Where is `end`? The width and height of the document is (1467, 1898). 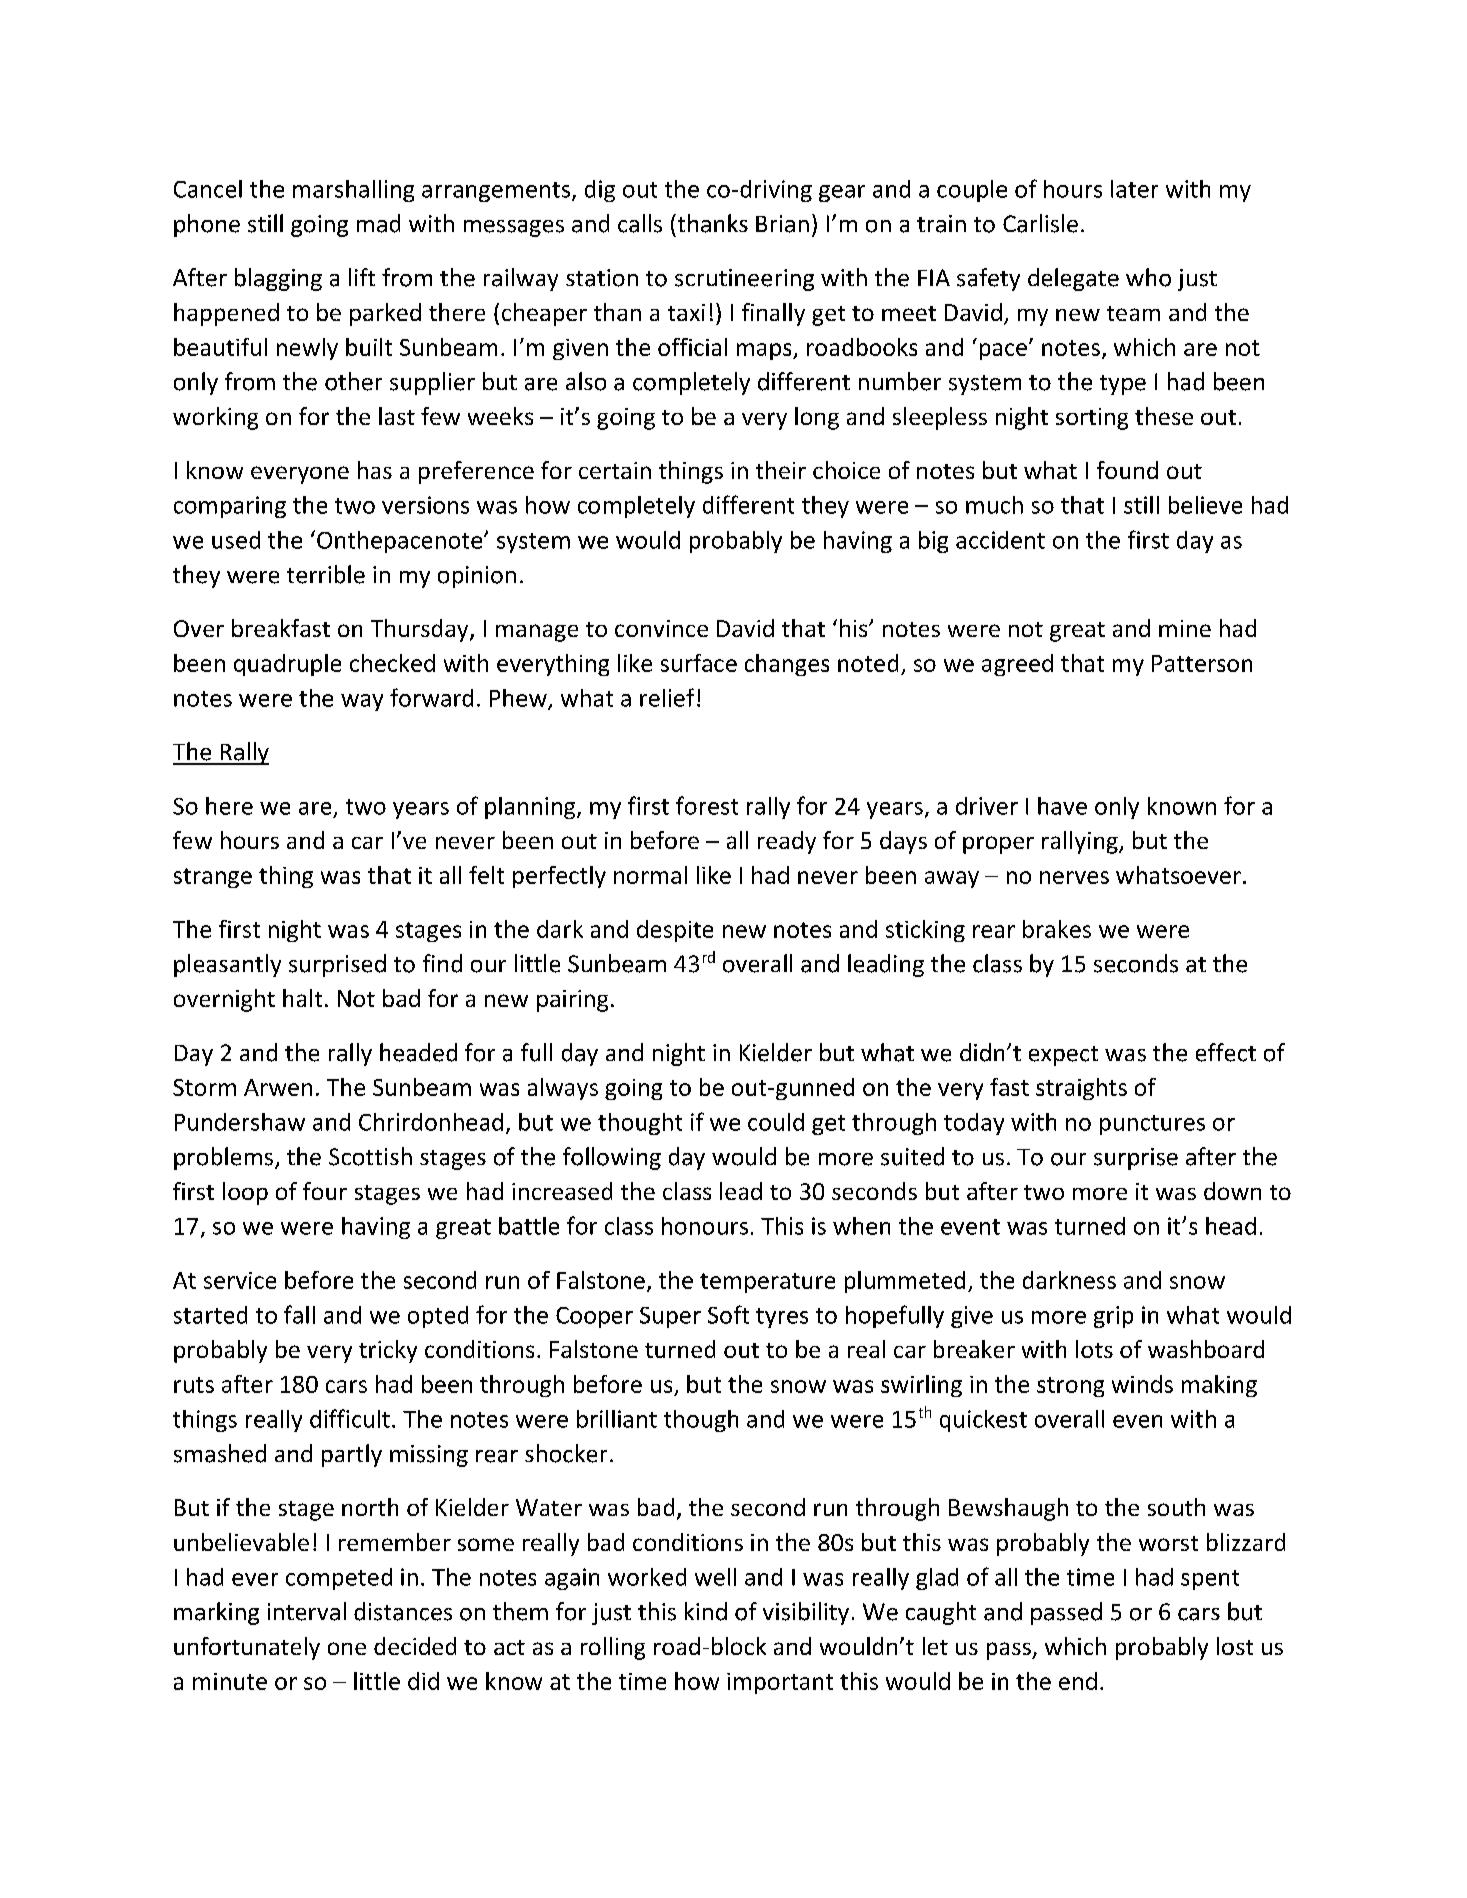
end is located at coordinates (1078, 1681).
